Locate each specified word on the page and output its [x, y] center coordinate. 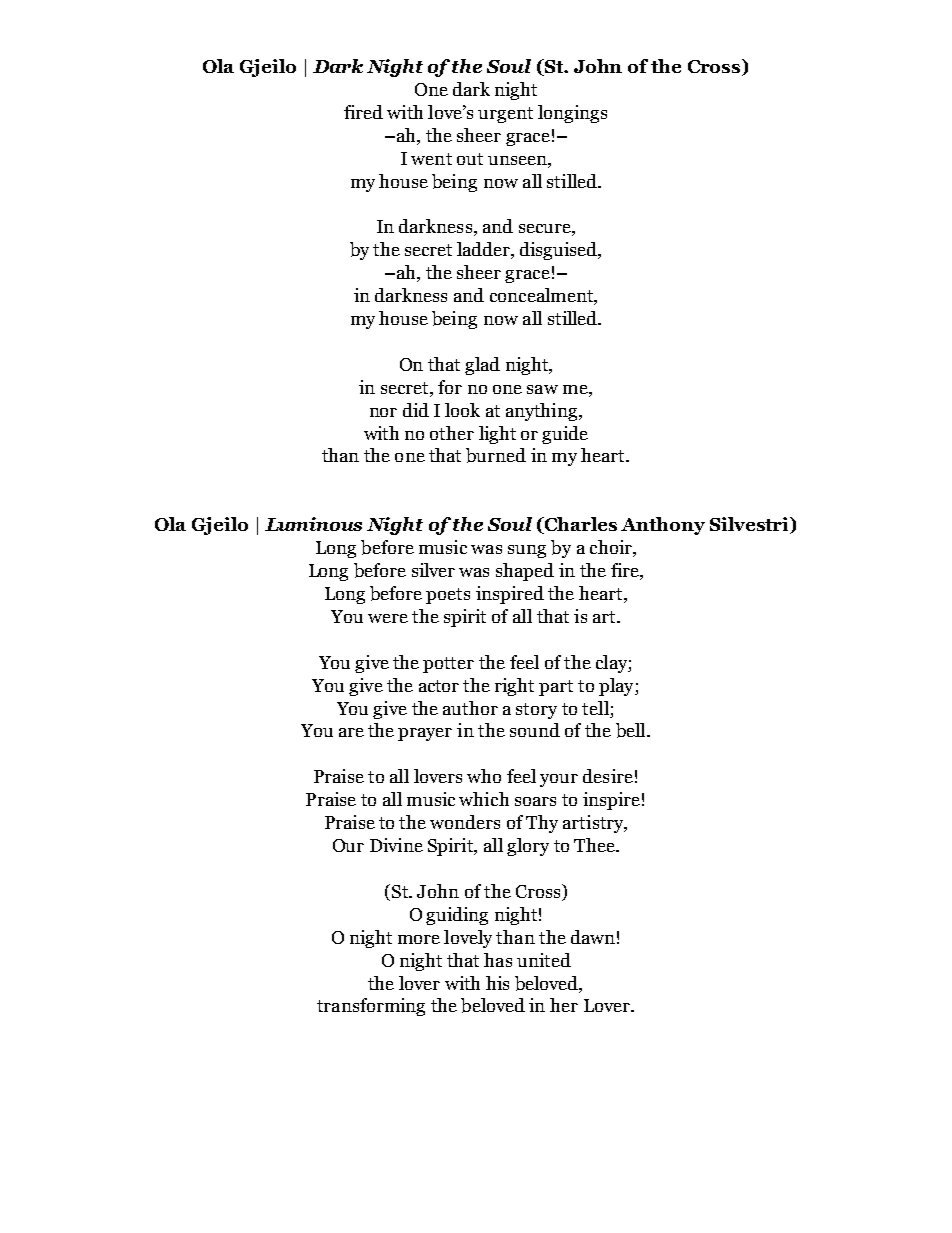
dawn [593, 937]
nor [383, 412]
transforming [371, 1007]
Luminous [313, 524]
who [484, 776]
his [497, 983]
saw [542, 389]
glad [482, 366]
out [470, 159]
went [431, 159]
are [351, 732]
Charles [579, 525]
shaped [525, 572]
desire [608, 776]
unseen [518, 160]
